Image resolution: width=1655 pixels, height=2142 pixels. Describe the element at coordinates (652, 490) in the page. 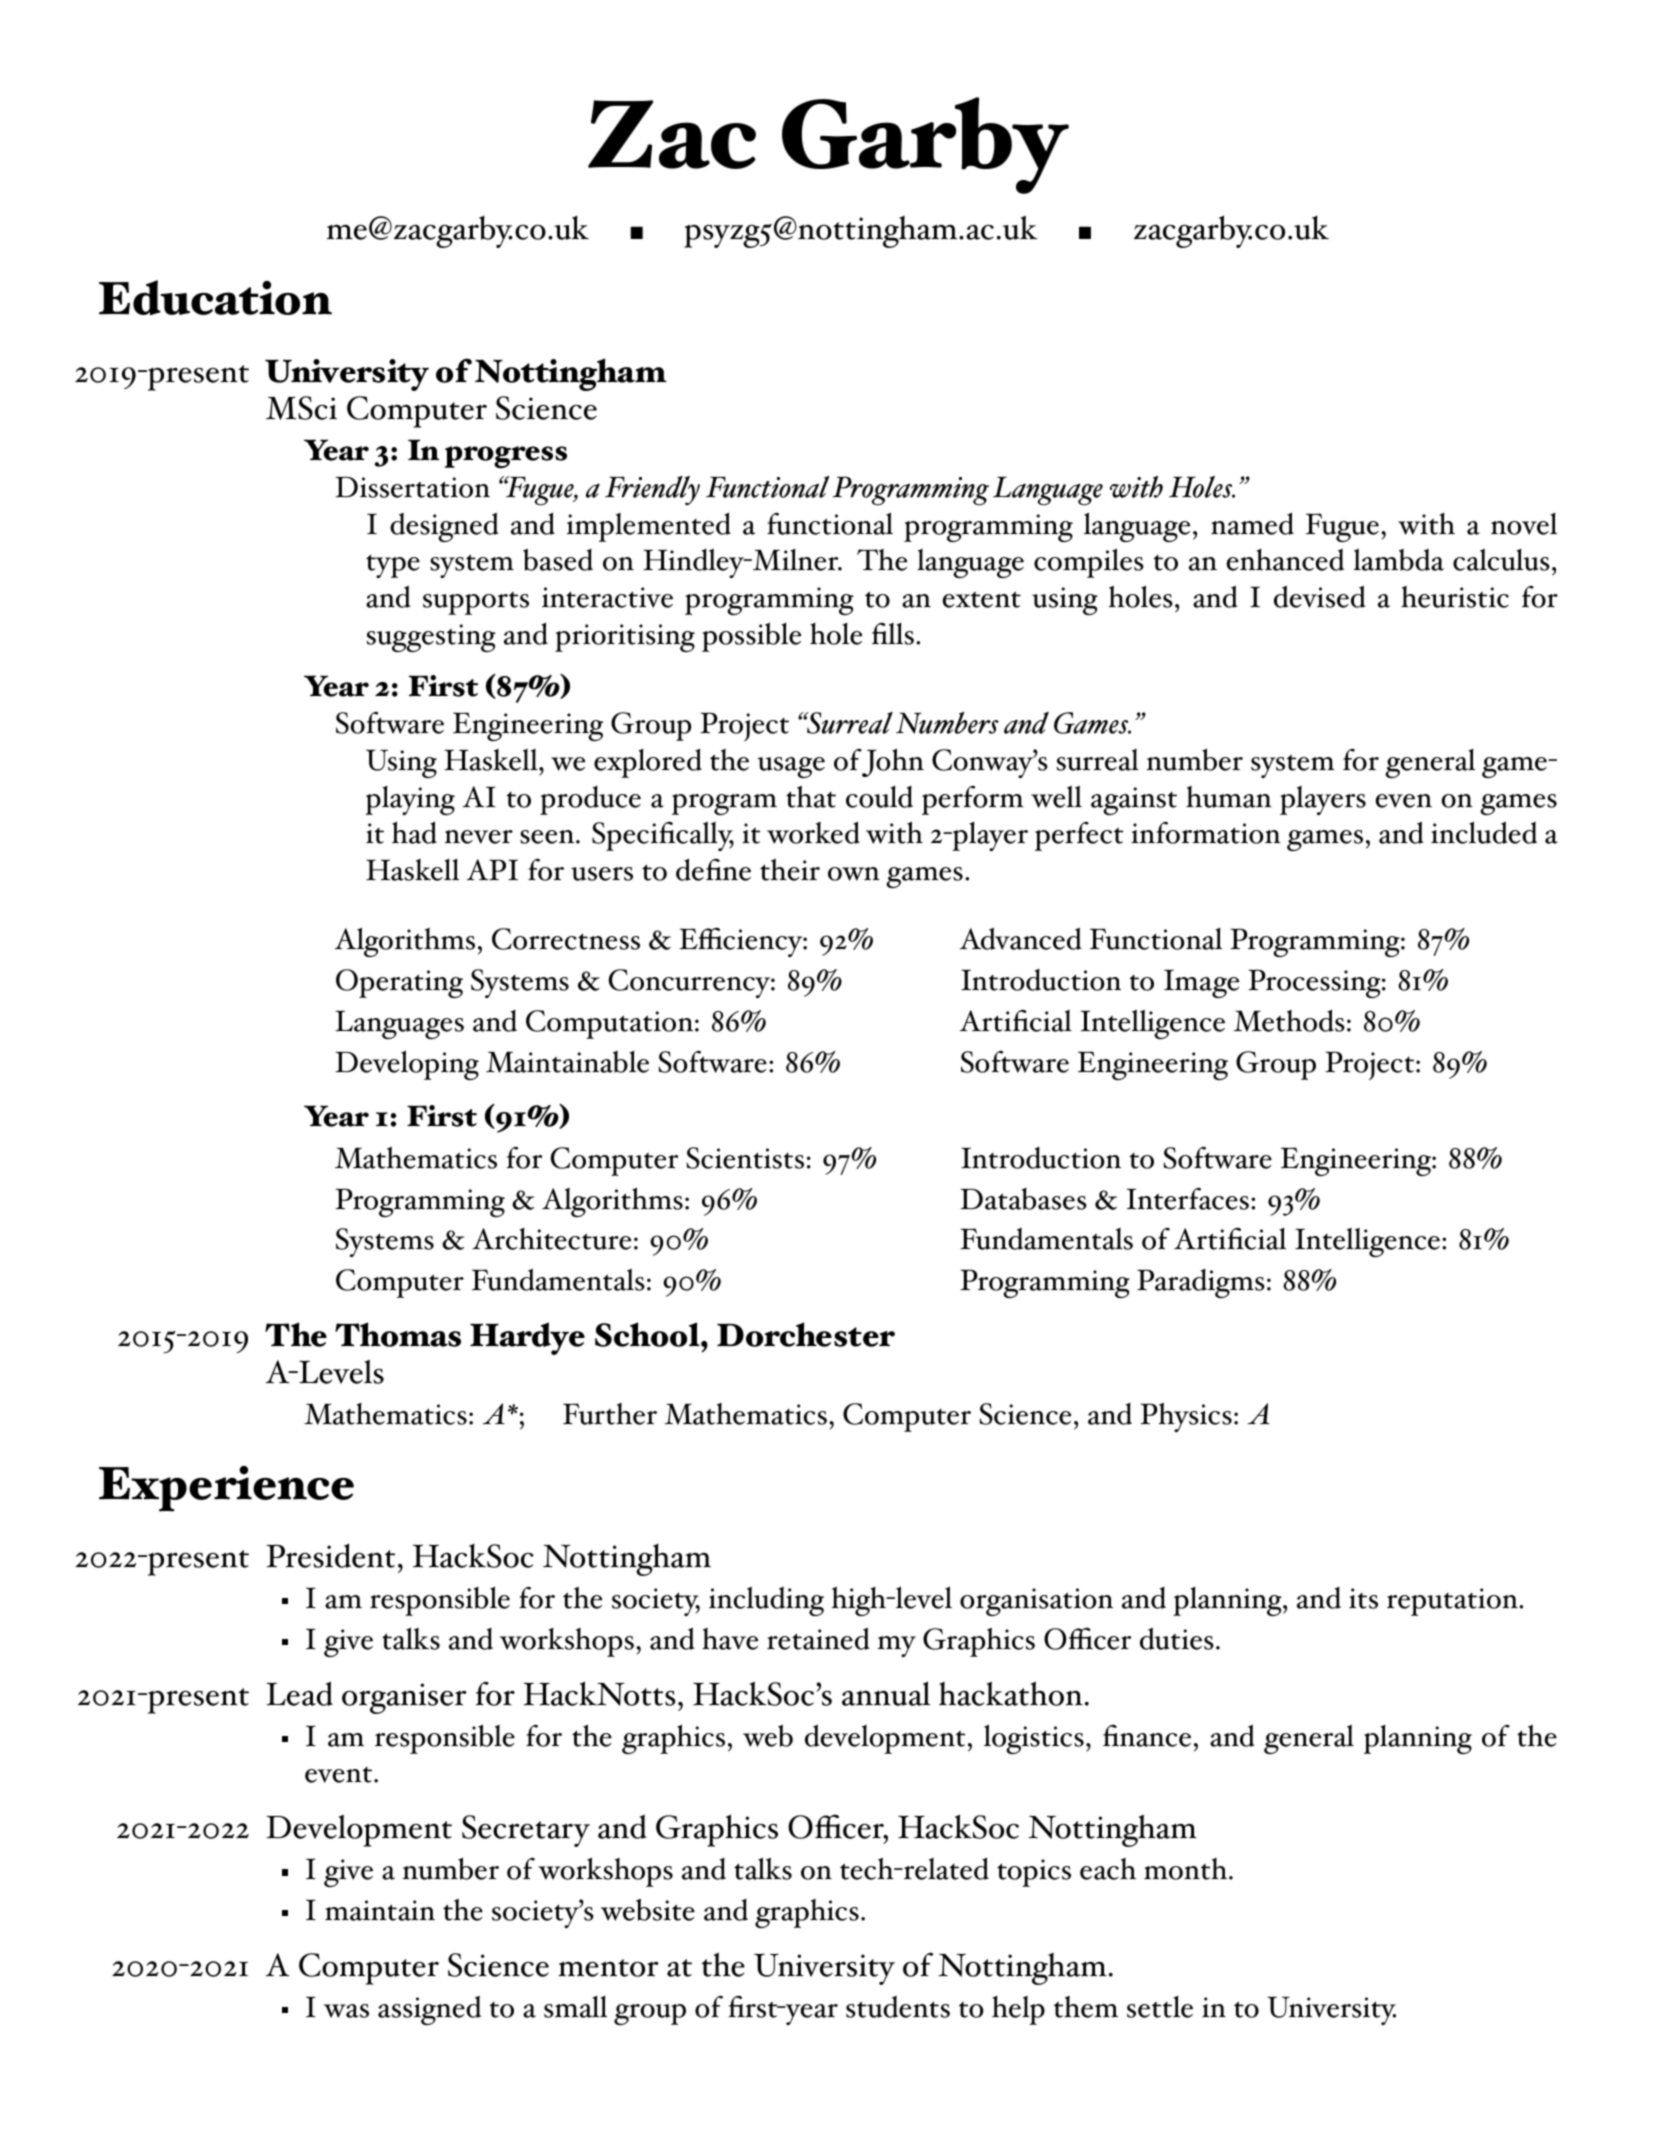

I see `Friendly` at that location.
